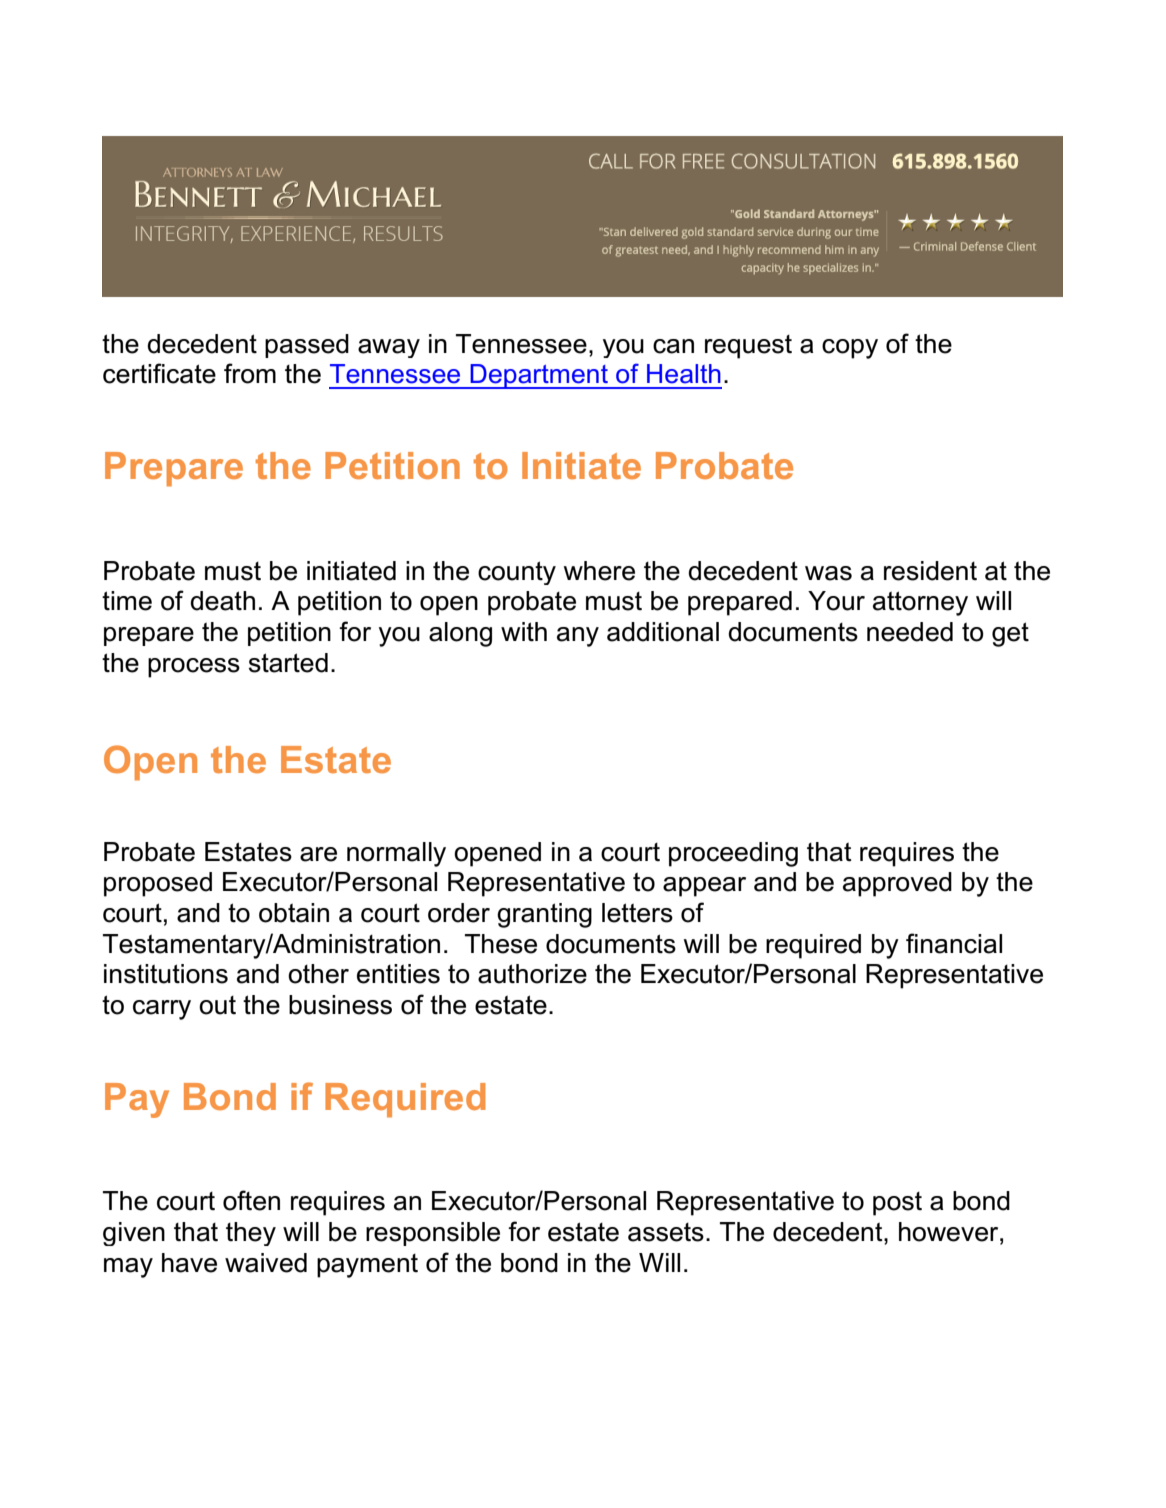  I want to click on death, so click(222, 601).
